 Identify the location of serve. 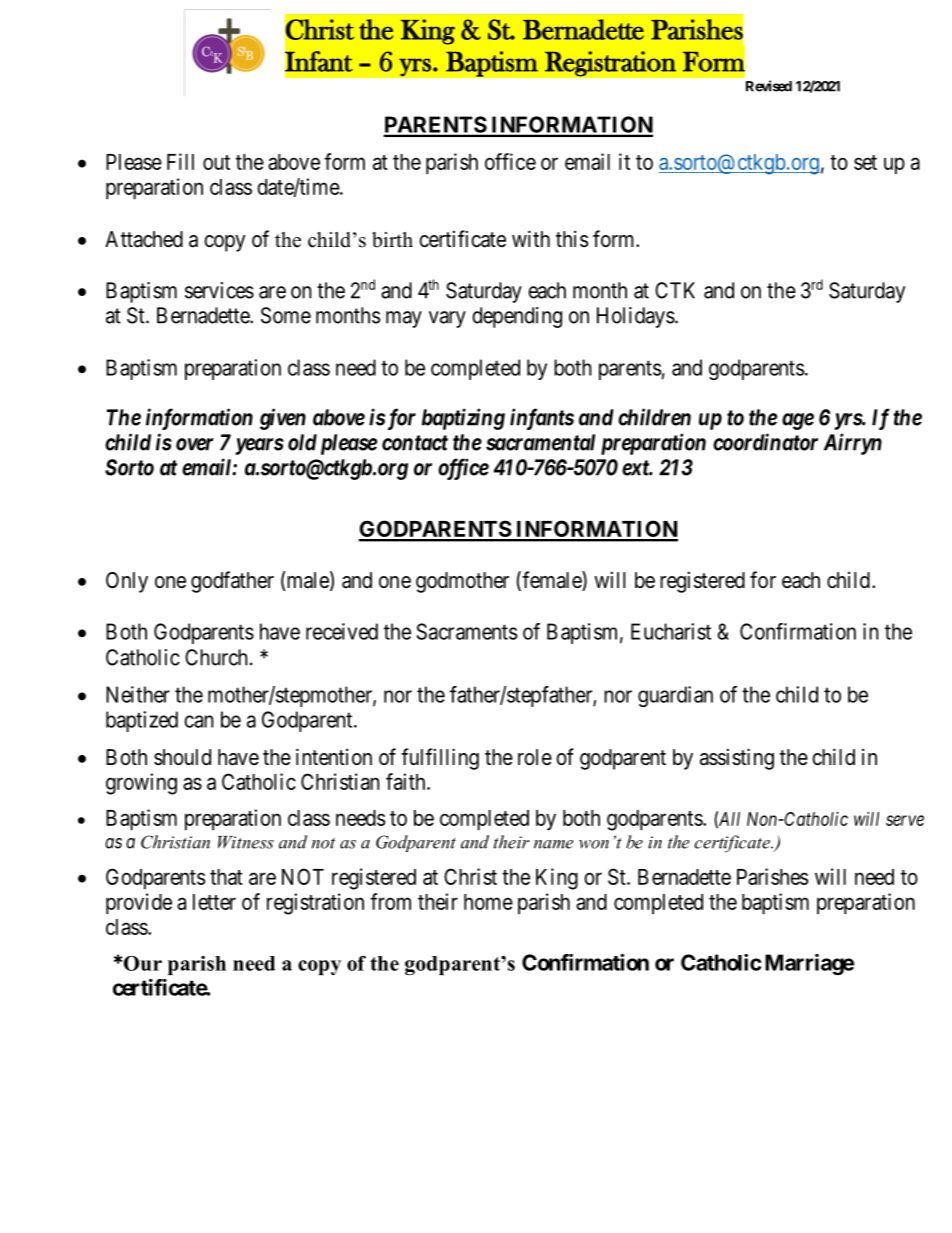
(905, 820).
